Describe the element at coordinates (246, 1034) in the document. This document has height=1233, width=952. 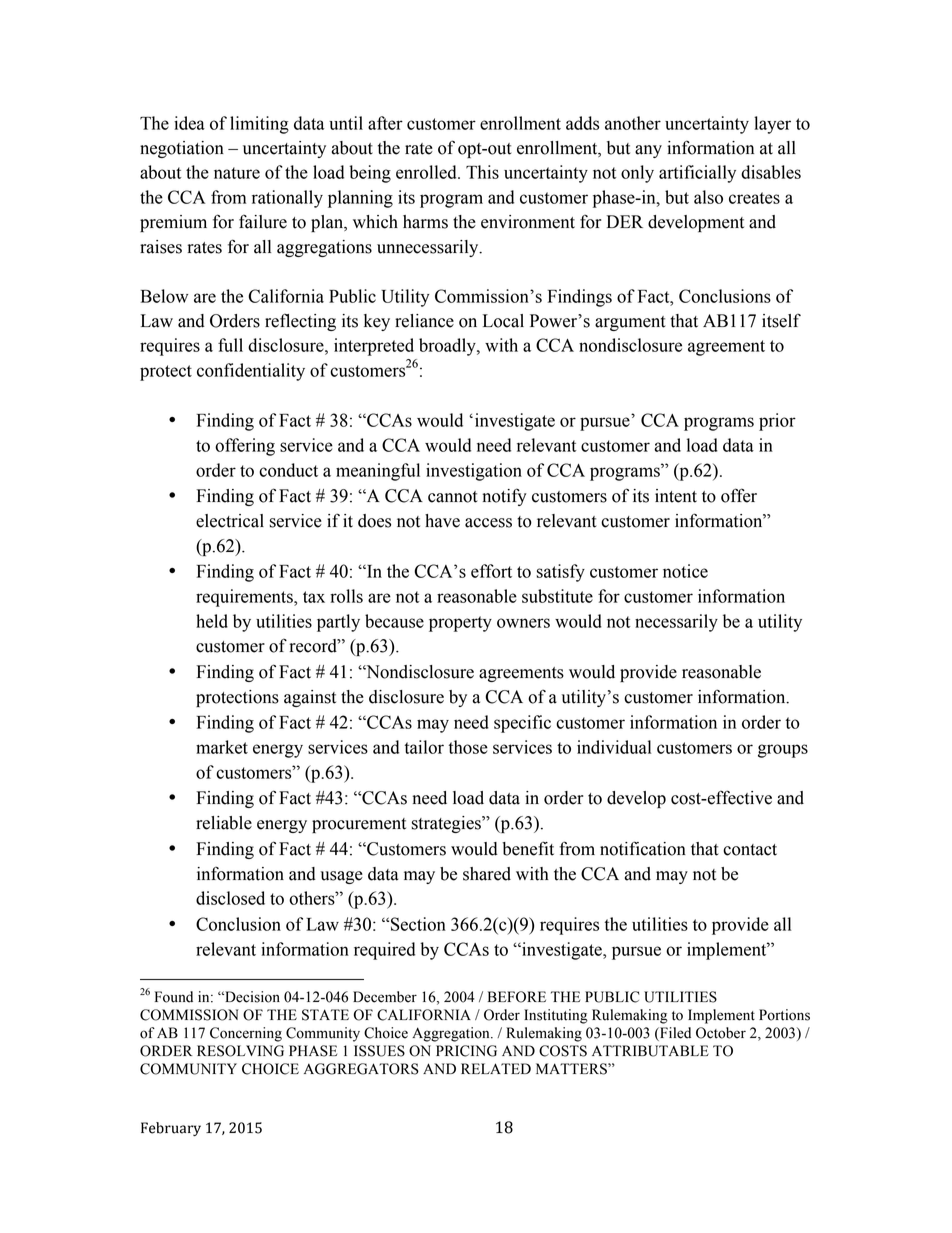
I see `Concerning` at that location.
